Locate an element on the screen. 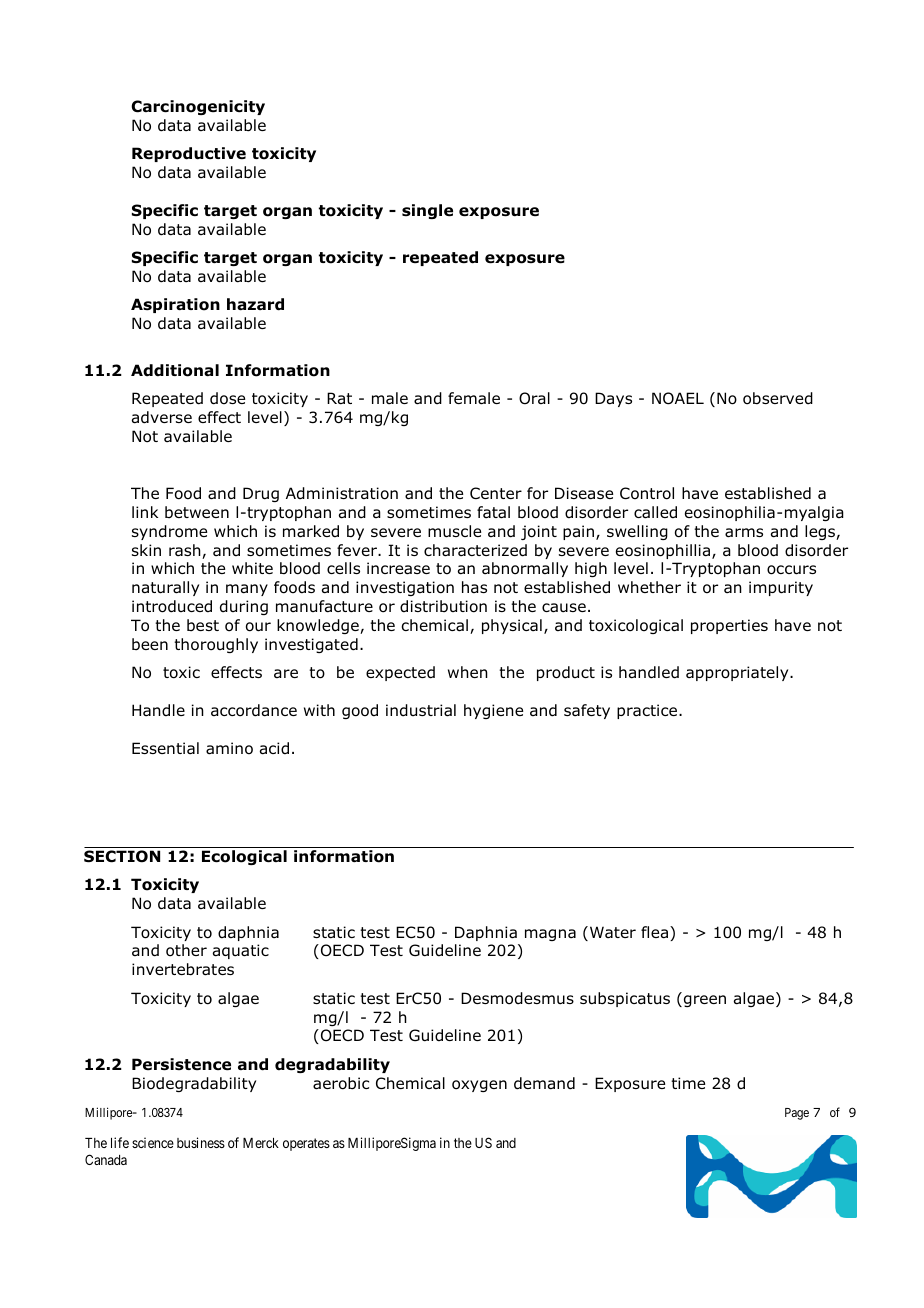  Days is located at coordinates (613, 399).
